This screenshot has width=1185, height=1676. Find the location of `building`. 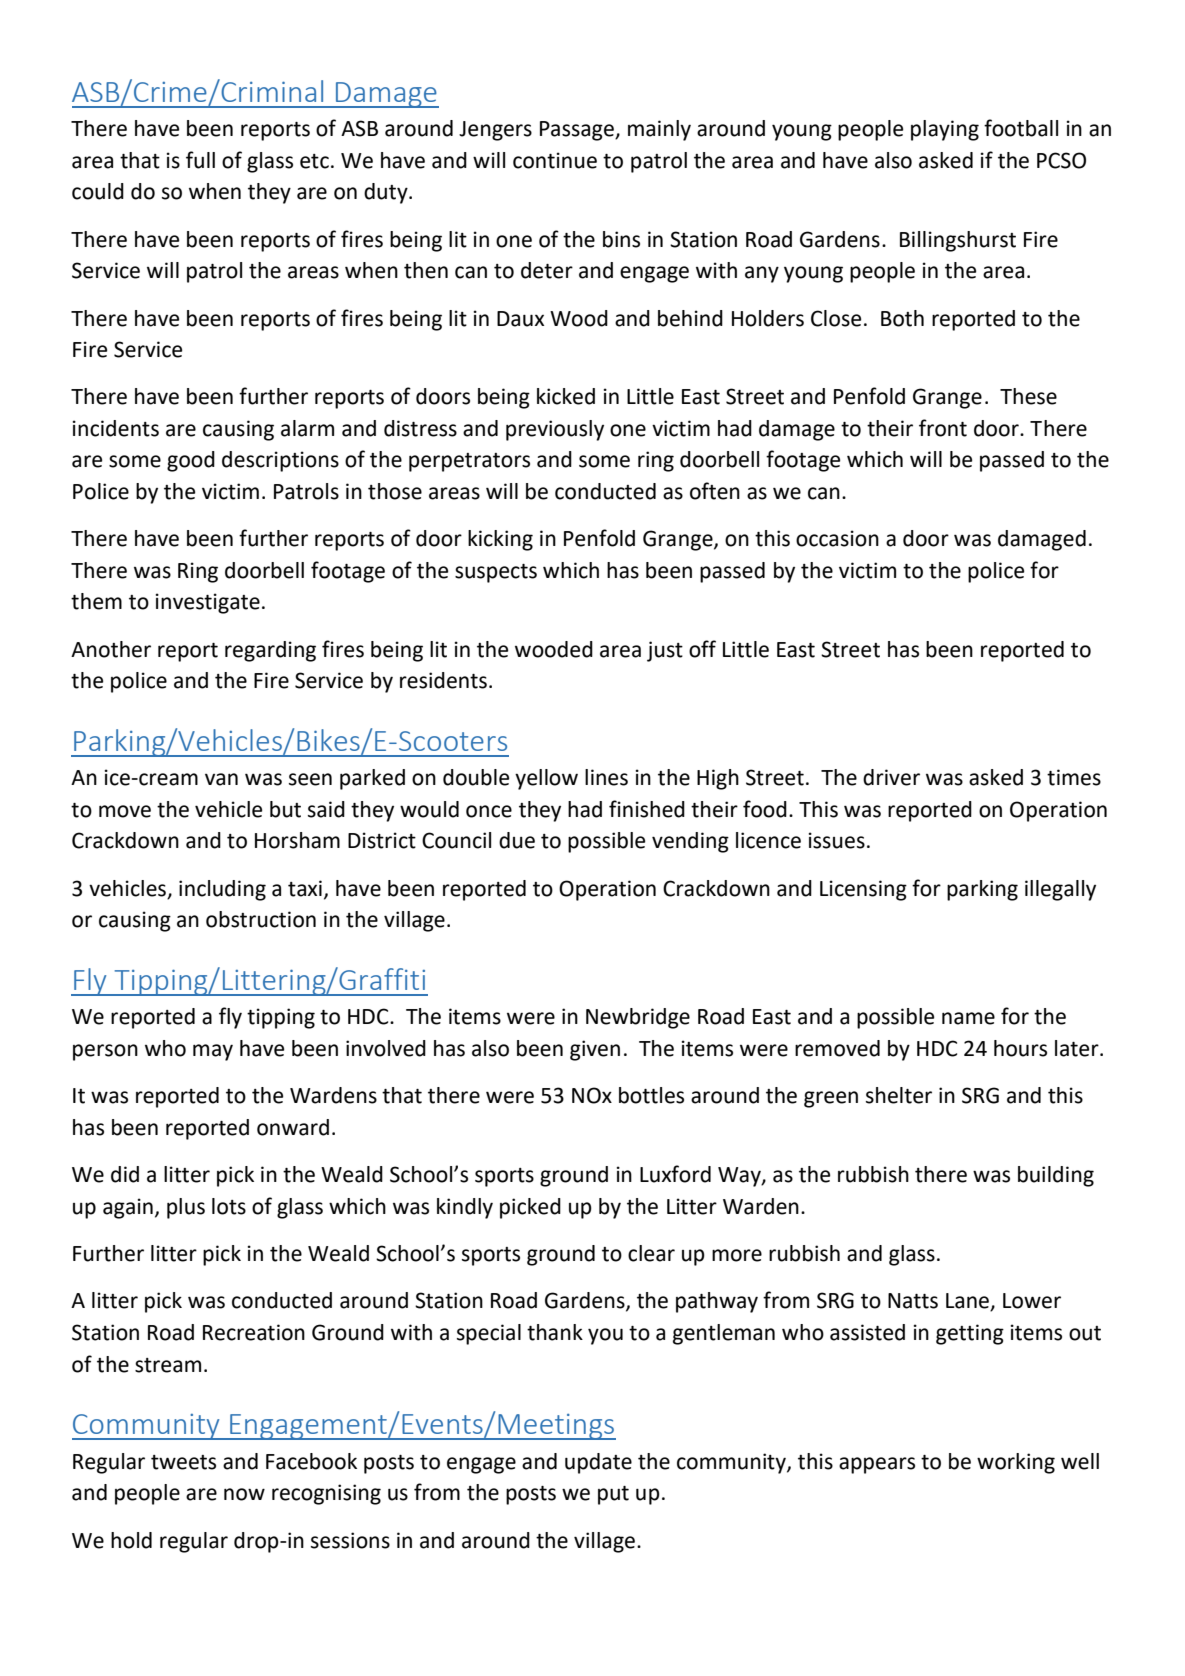

building is located at coordinates (1056, 1176).
